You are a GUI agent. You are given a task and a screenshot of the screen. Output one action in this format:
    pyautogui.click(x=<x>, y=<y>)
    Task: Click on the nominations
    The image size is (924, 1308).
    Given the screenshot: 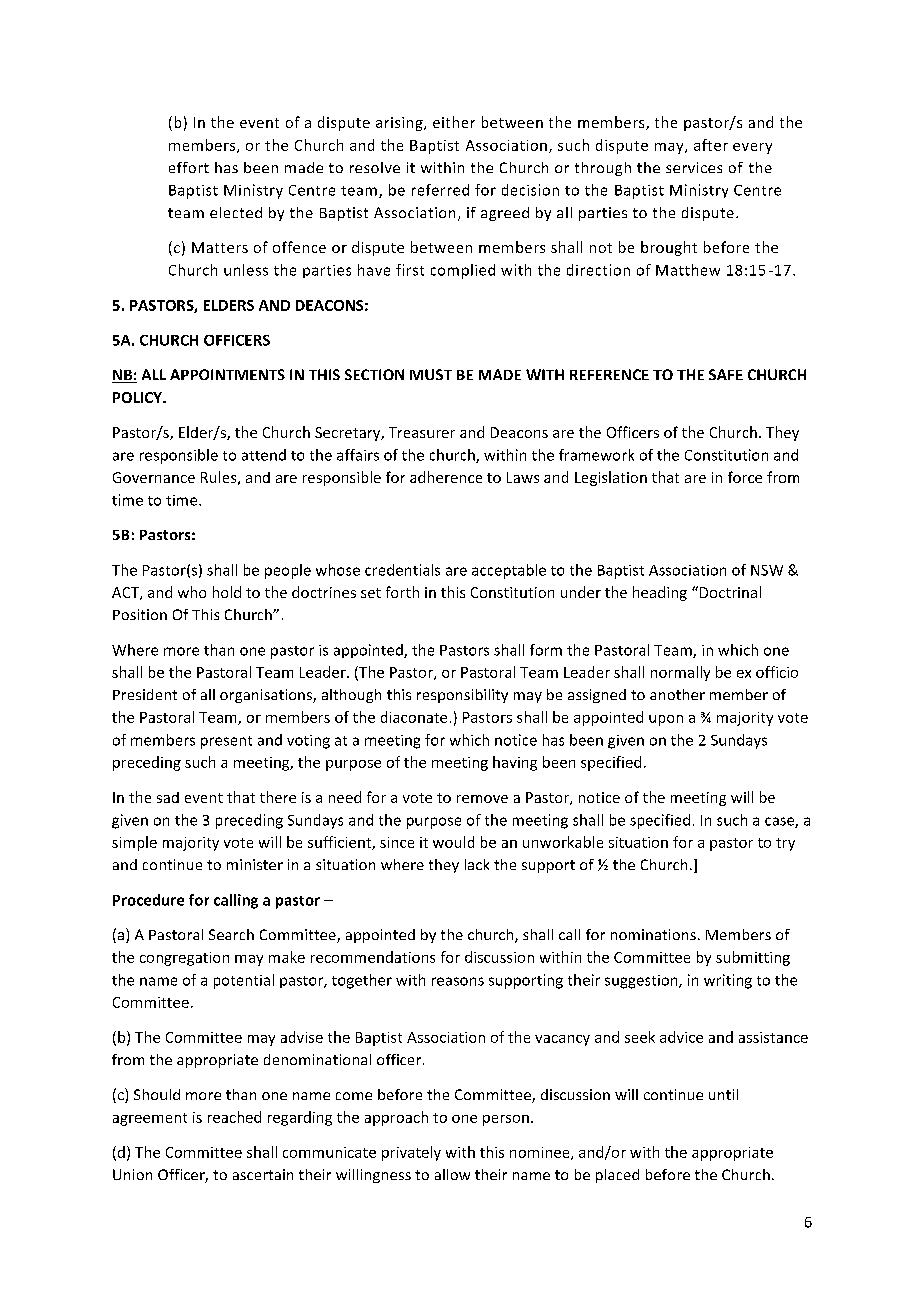 What is the action you would take?
    pyautogui.click(x=653, y=934)
